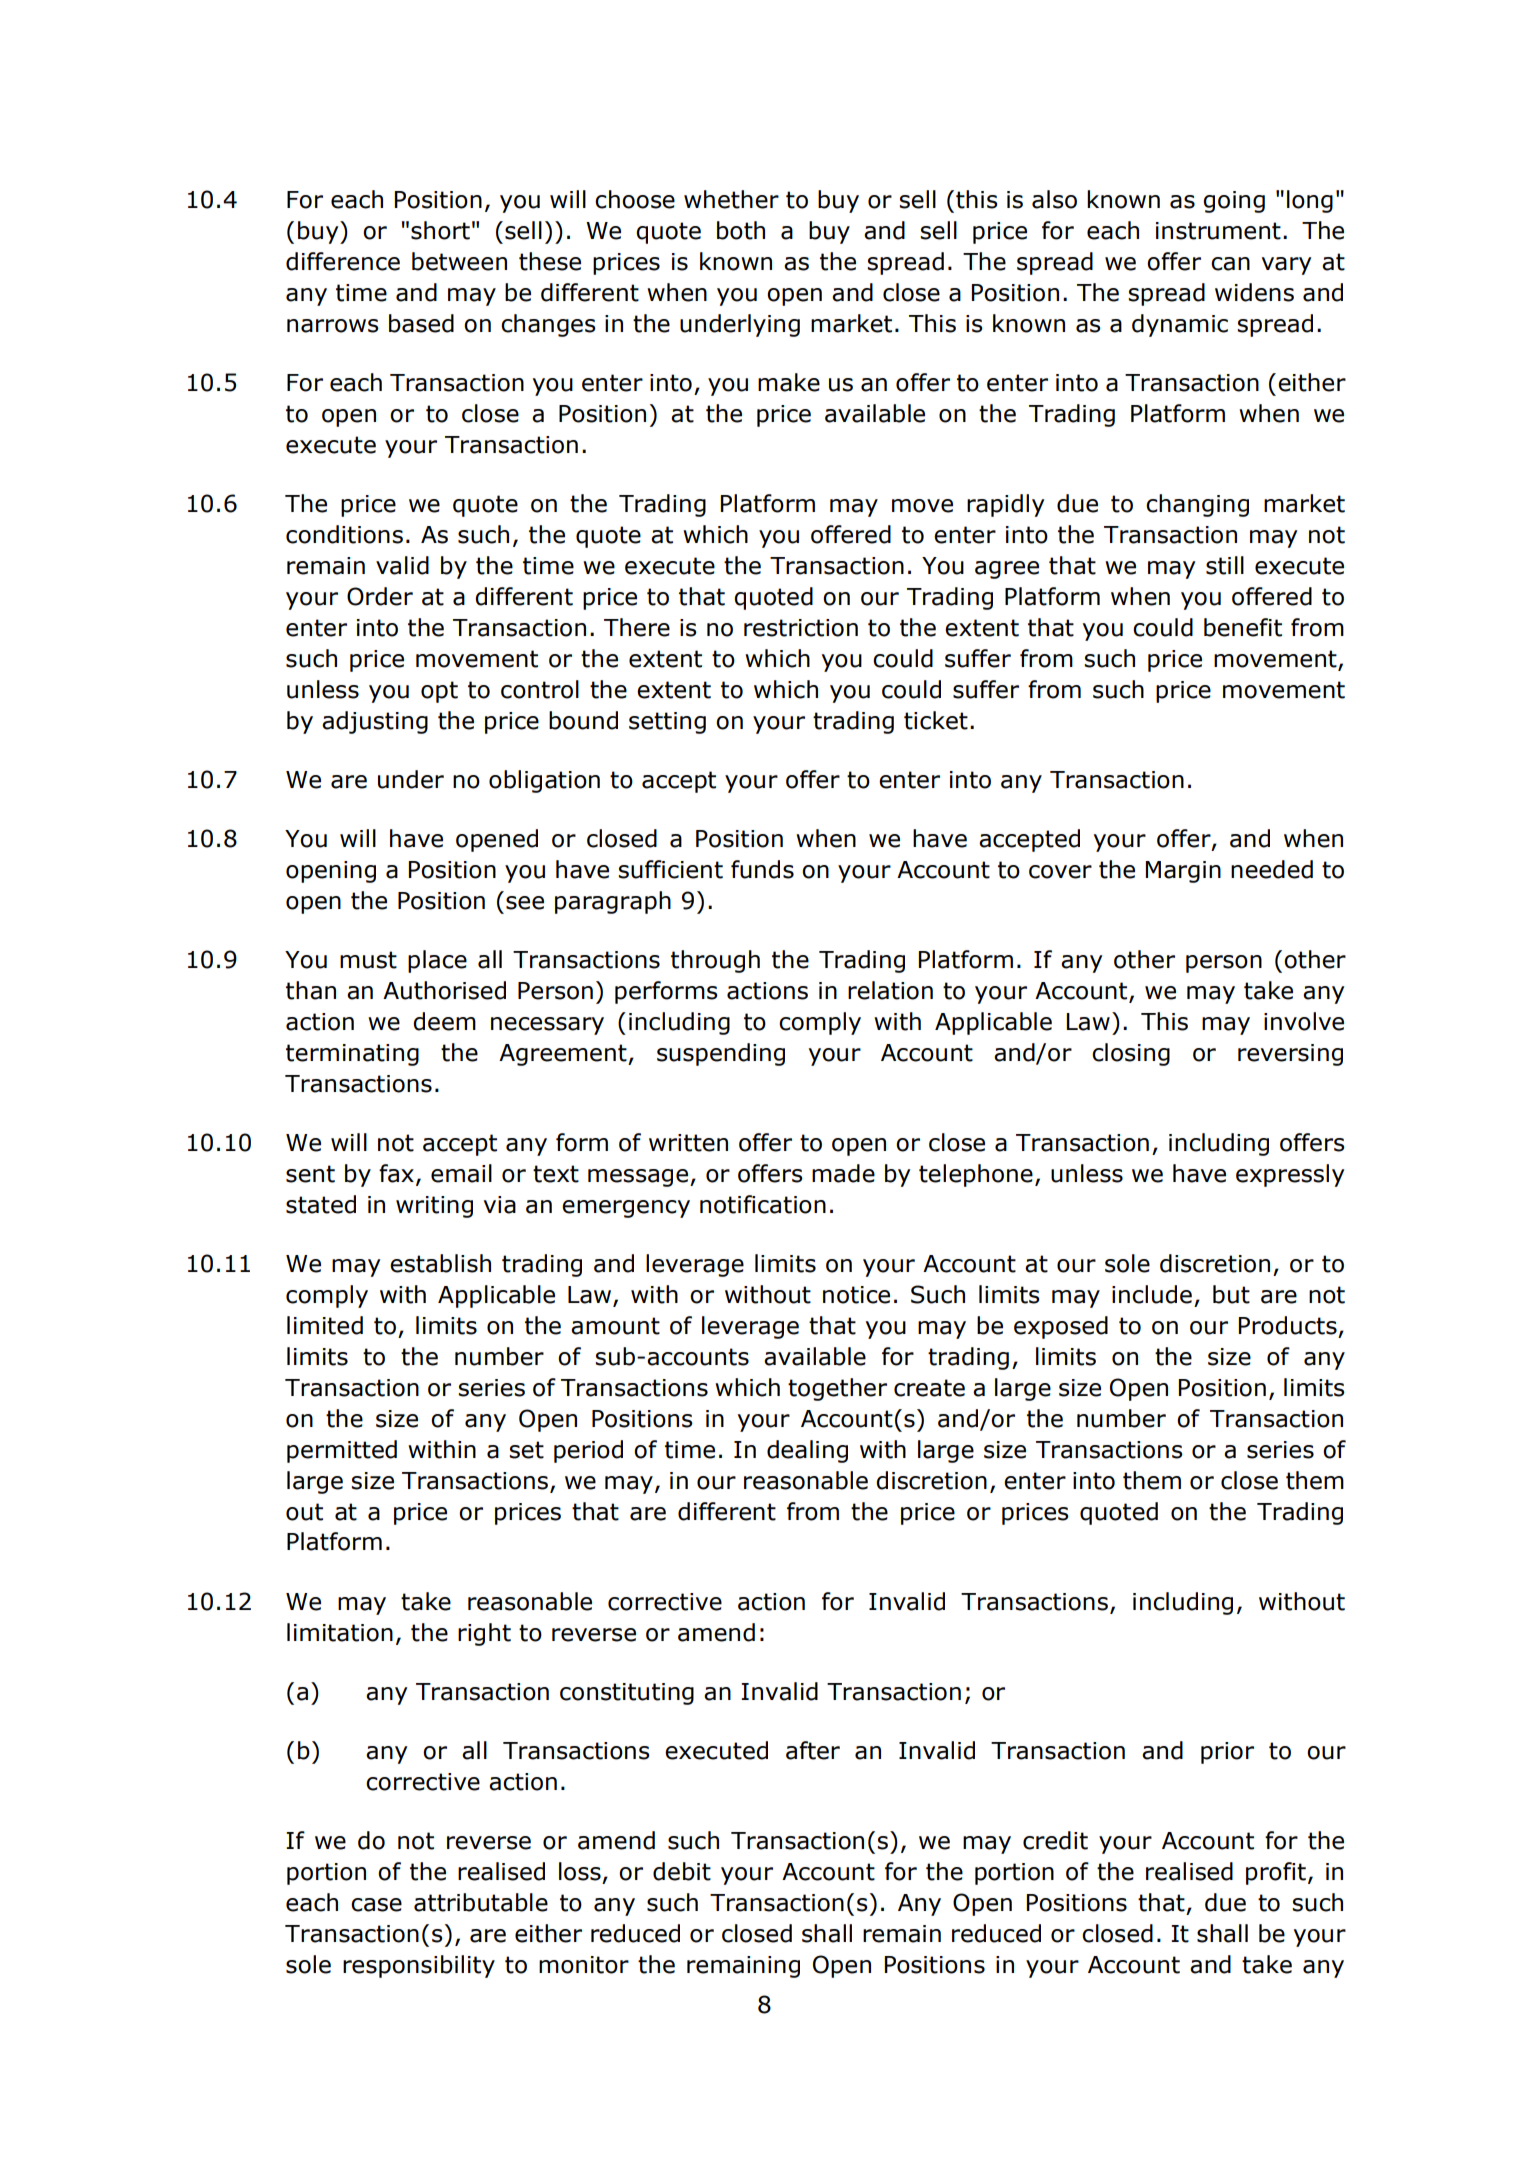 The height and width of the screenshot is (2162, 1530). I want to click on permitted, so click(342, 1451).
